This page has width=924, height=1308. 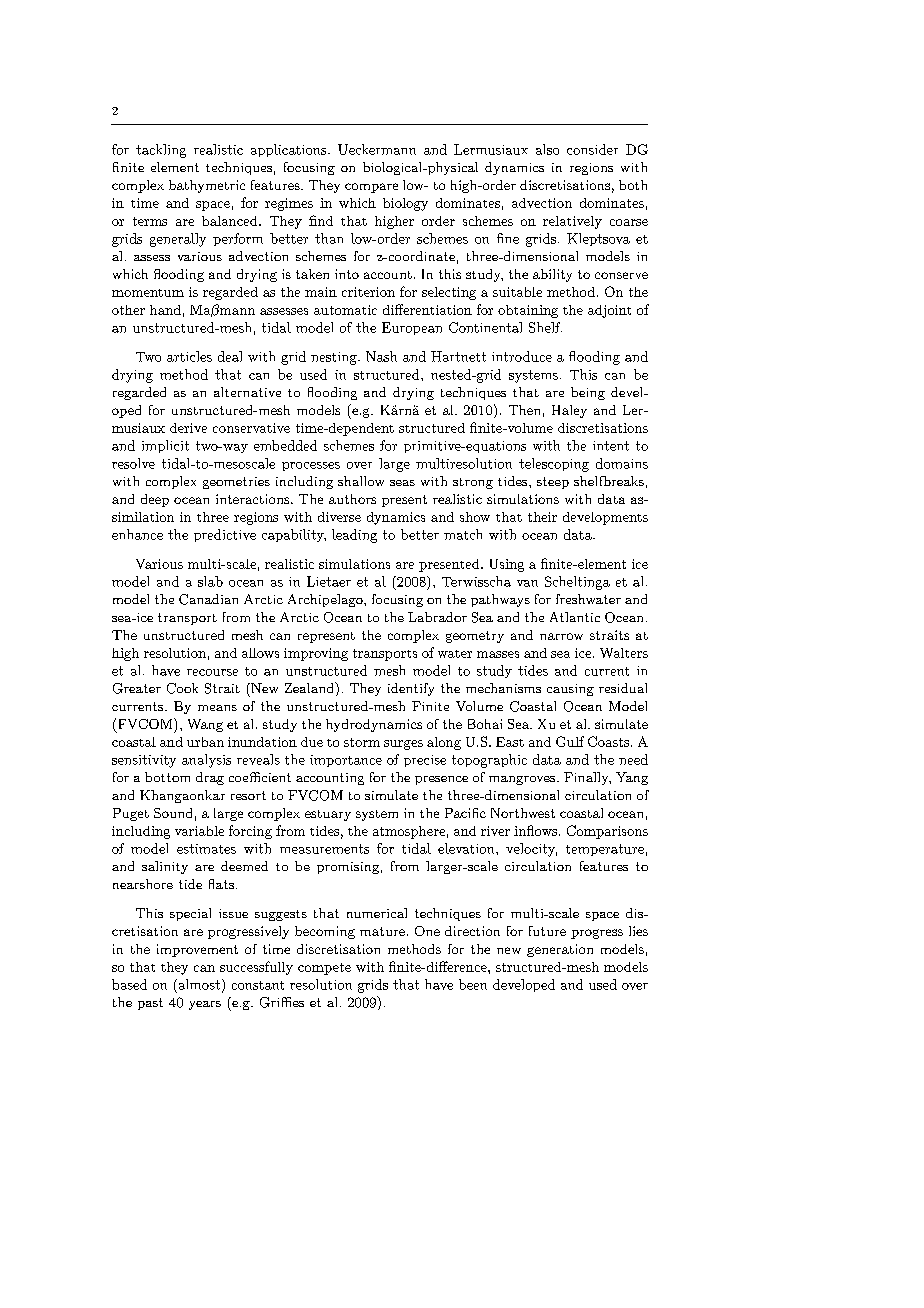 I want to click on tackling, so click(x=161, y=151).
